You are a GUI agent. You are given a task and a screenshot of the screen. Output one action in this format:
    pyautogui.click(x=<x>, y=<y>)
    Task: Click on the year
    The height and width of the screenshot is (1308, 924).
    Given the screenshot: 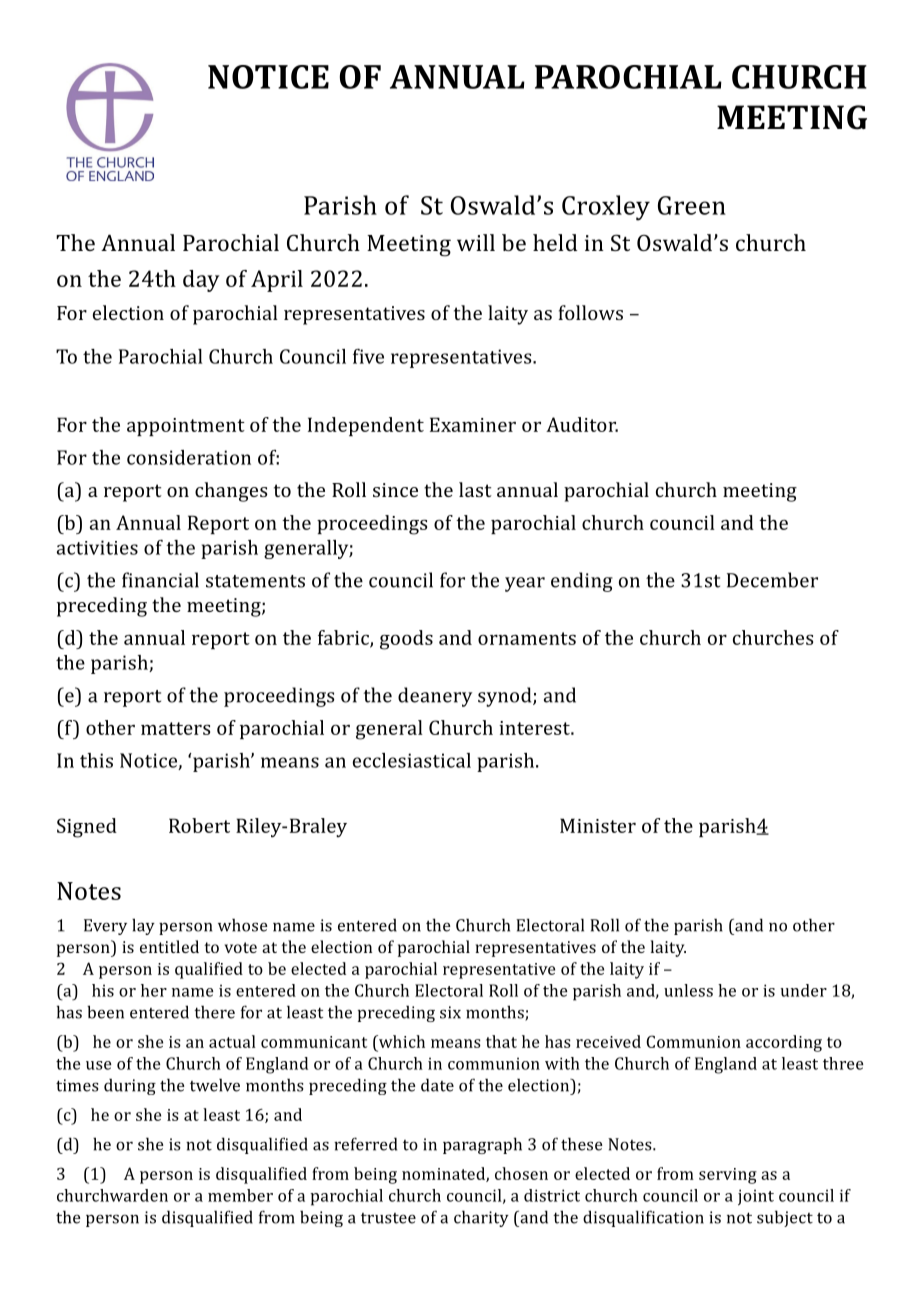 What is the action you would take?
    pyautogui.click(x=525, y=584)
